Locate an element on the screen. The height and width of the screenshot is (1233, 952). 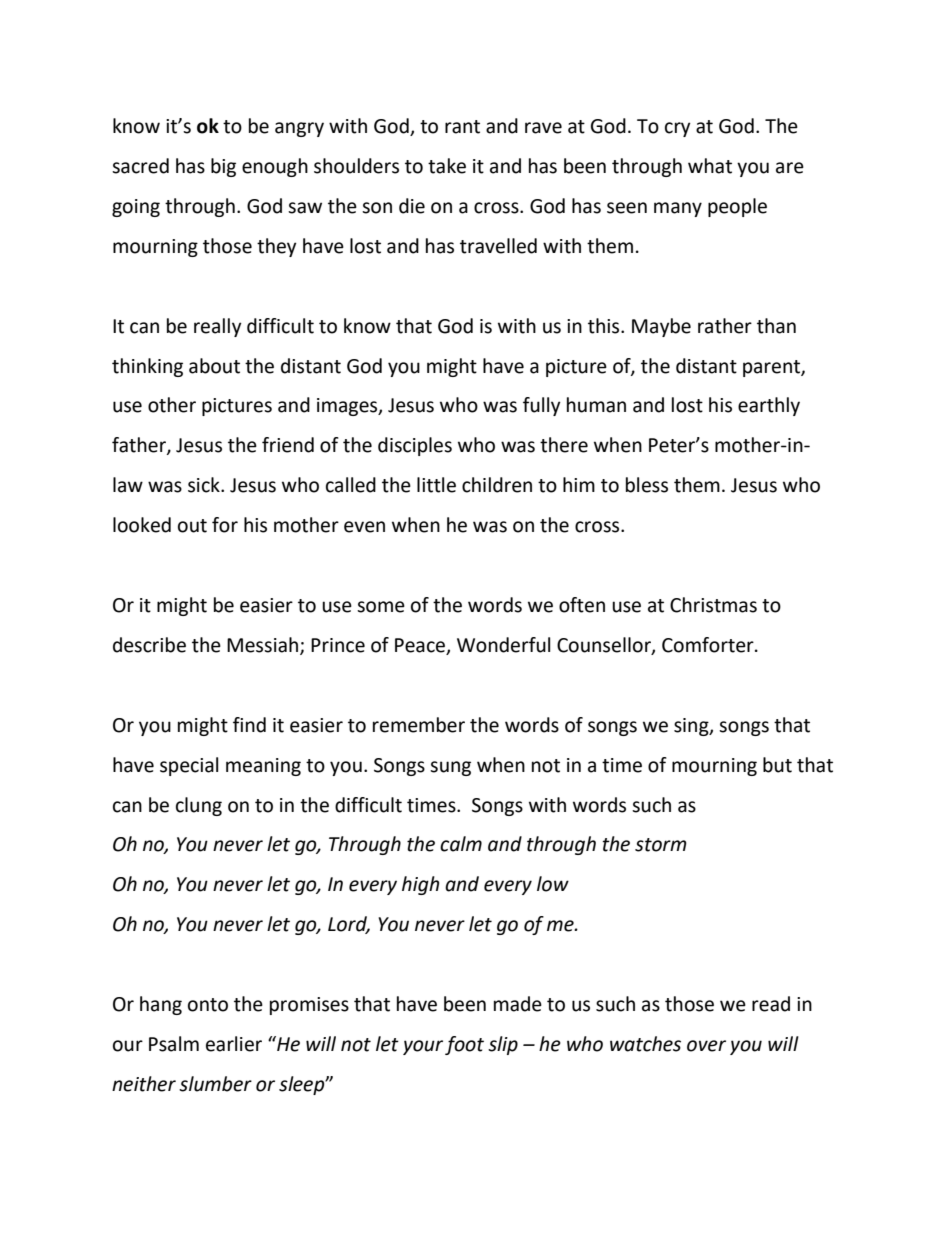
sick is located at coordinates (205, 485).
